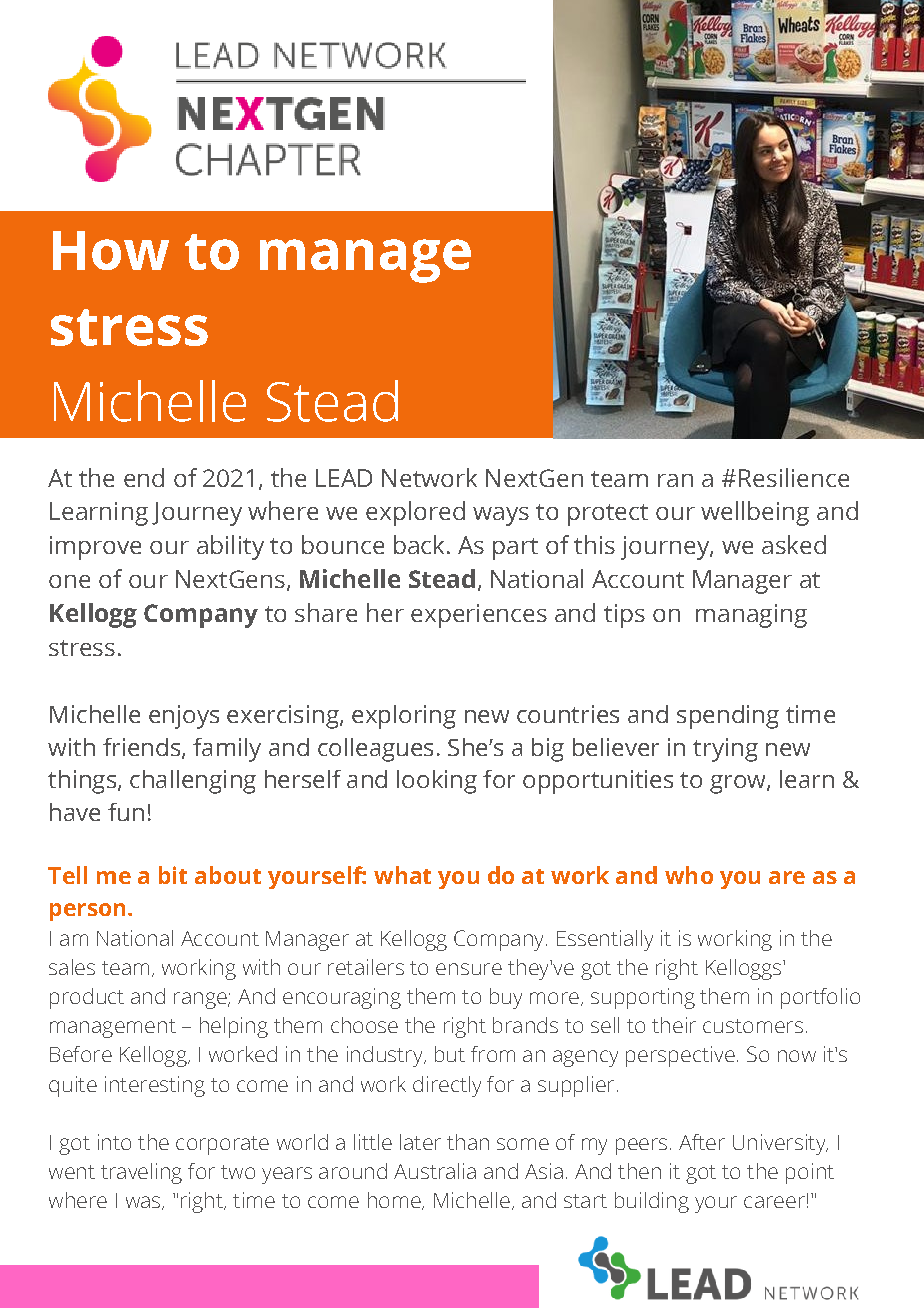  I want to click on exploring, so click(404, 717).
